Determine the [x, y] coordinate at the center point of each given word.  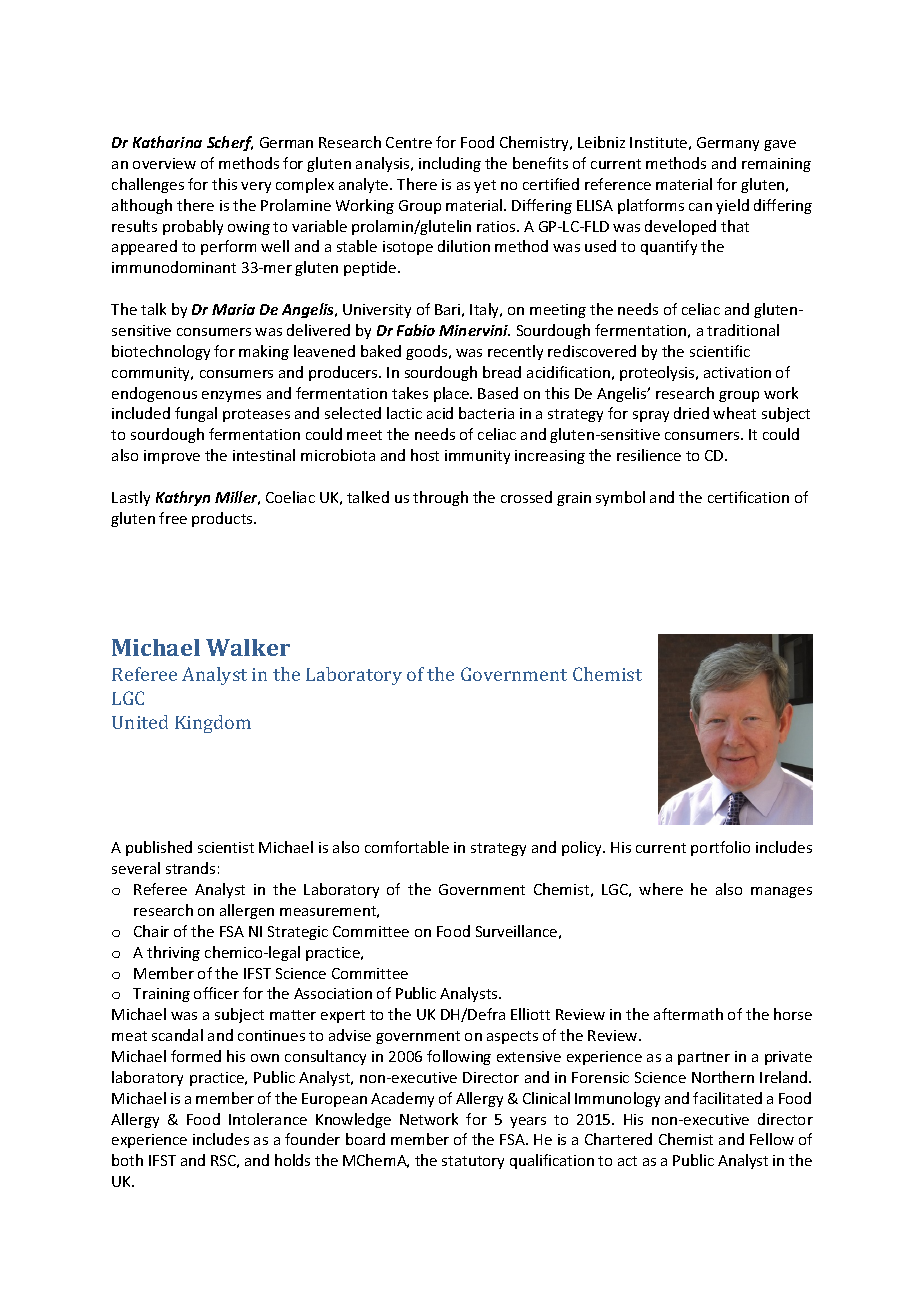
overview [164, 163]
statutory [473, 1162]
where [661, 889]
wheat [734, 413]
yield [732, 206]
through [440, 498]
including [450, 164]
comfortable [407, 847]
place [452, 394]
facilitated [727, 1098]
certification [748, 497]
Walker [248, 647]
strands [190, 868]
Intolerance [268, 1119]
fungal [196, 414]
